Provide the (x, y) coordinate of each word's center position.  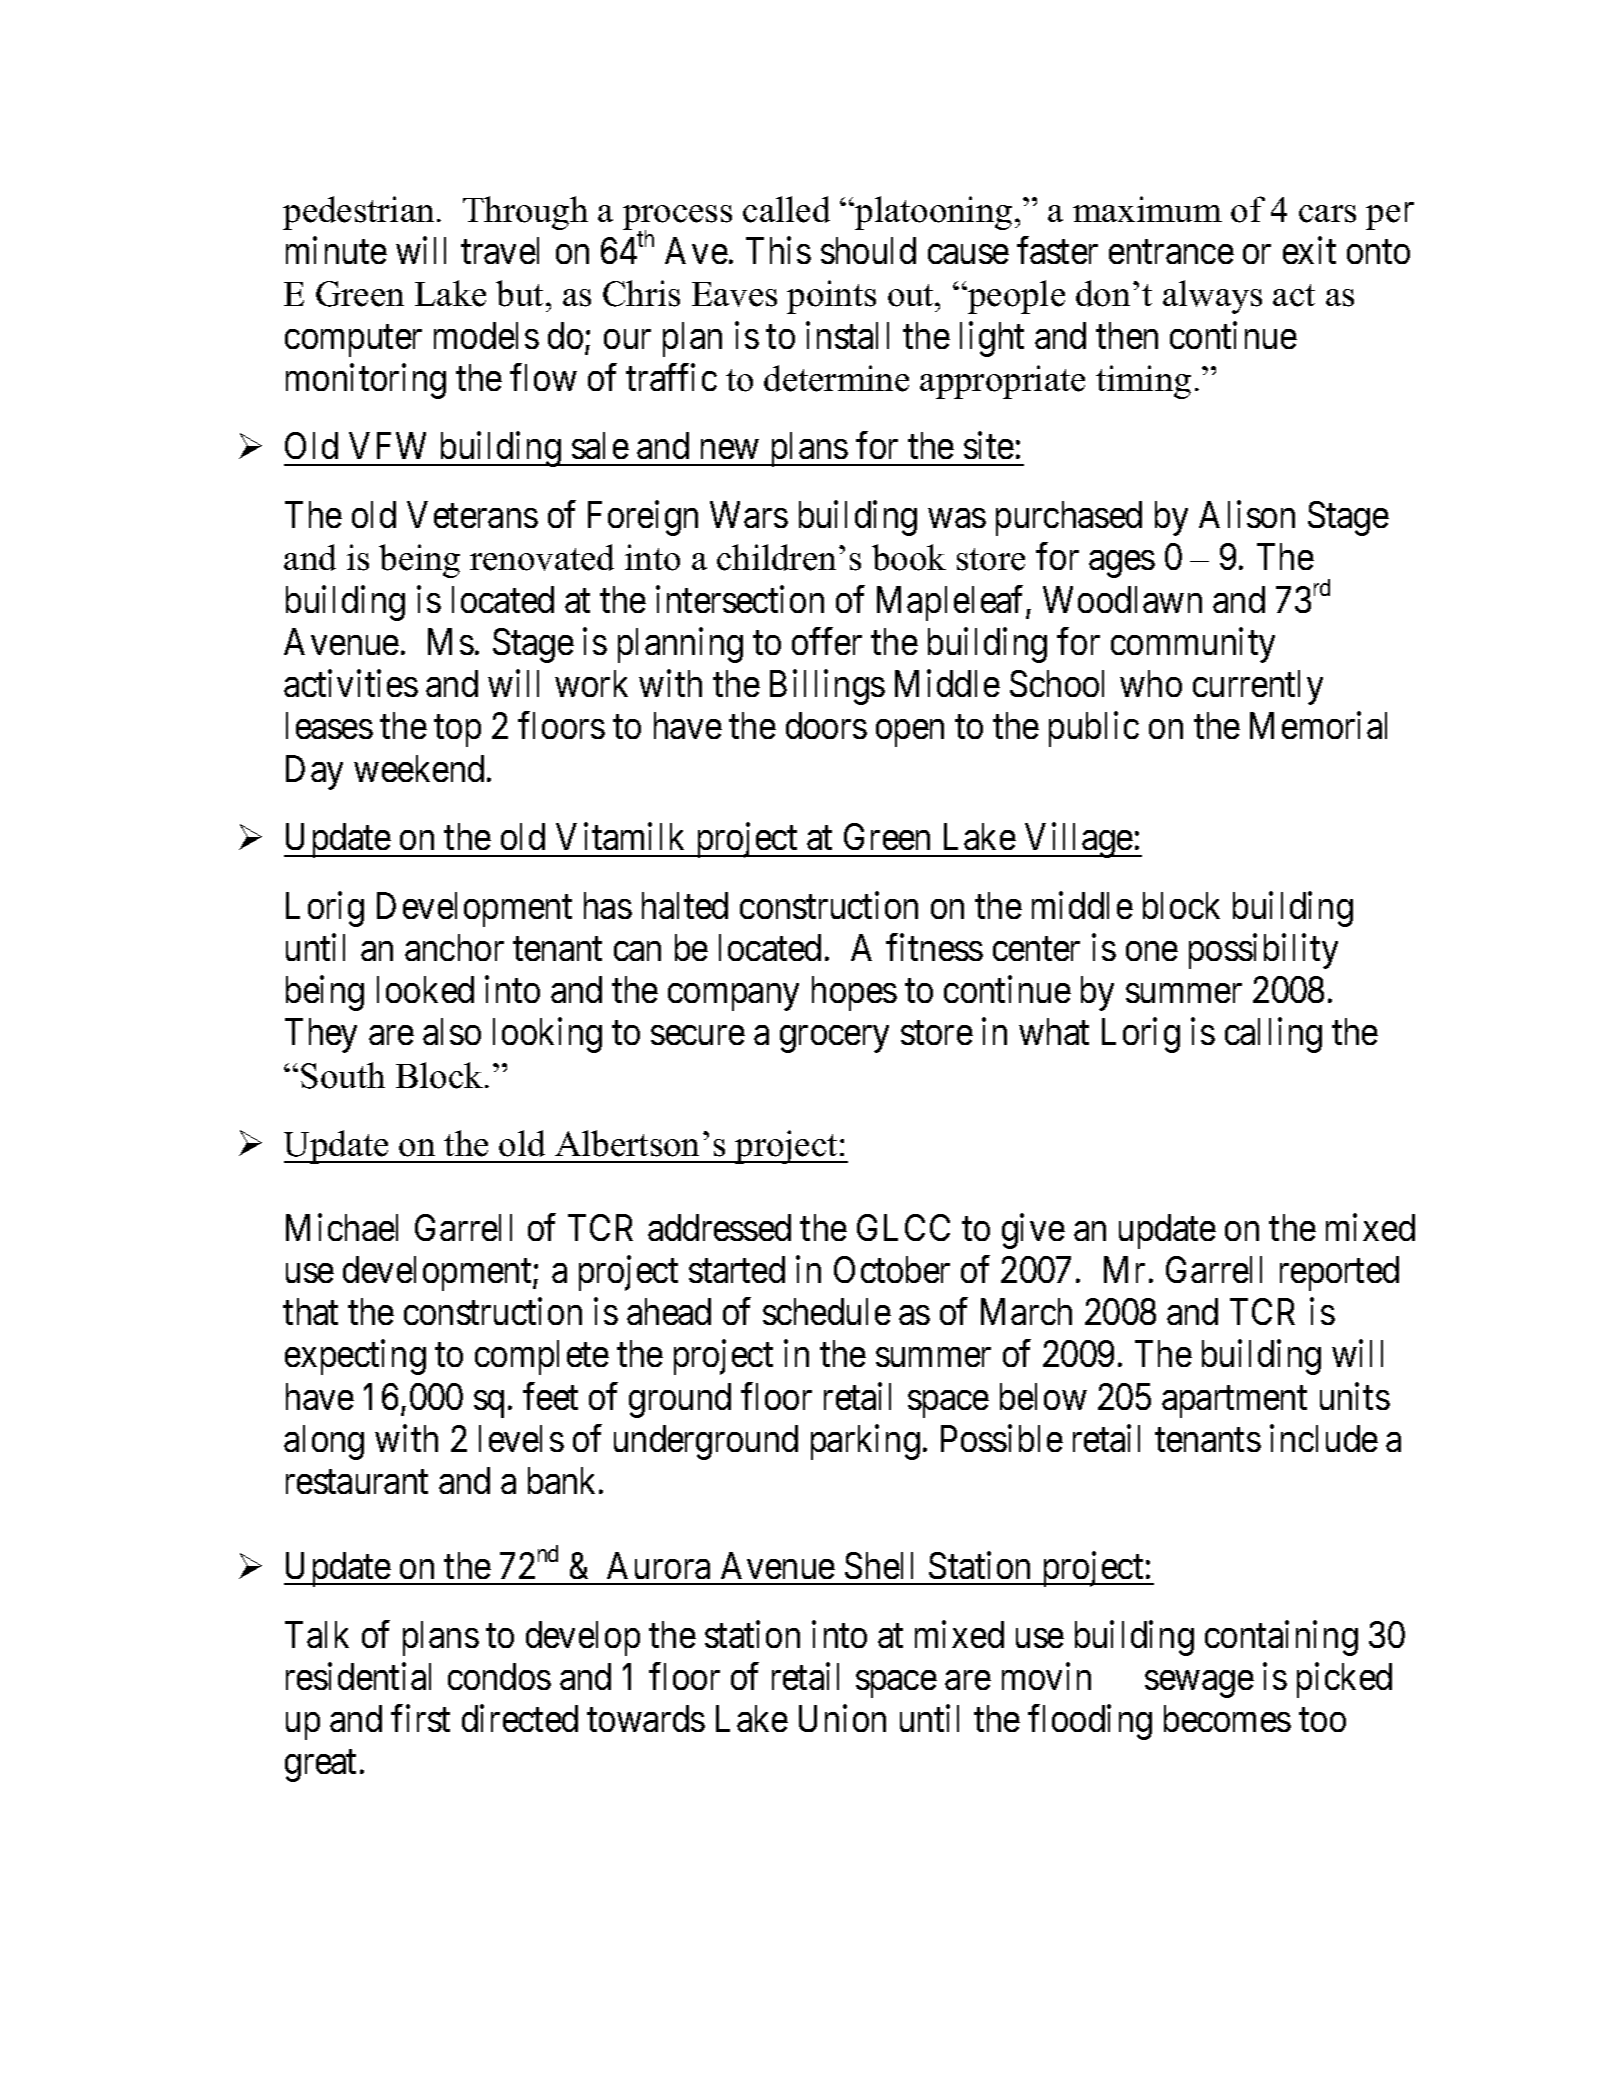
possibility (1263, 951)
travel (500, 250)
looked (425, 989)
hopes (854, 993)
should (868, 250)
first (420, 1718)
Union (842, 1718)
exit (1309, 250)
